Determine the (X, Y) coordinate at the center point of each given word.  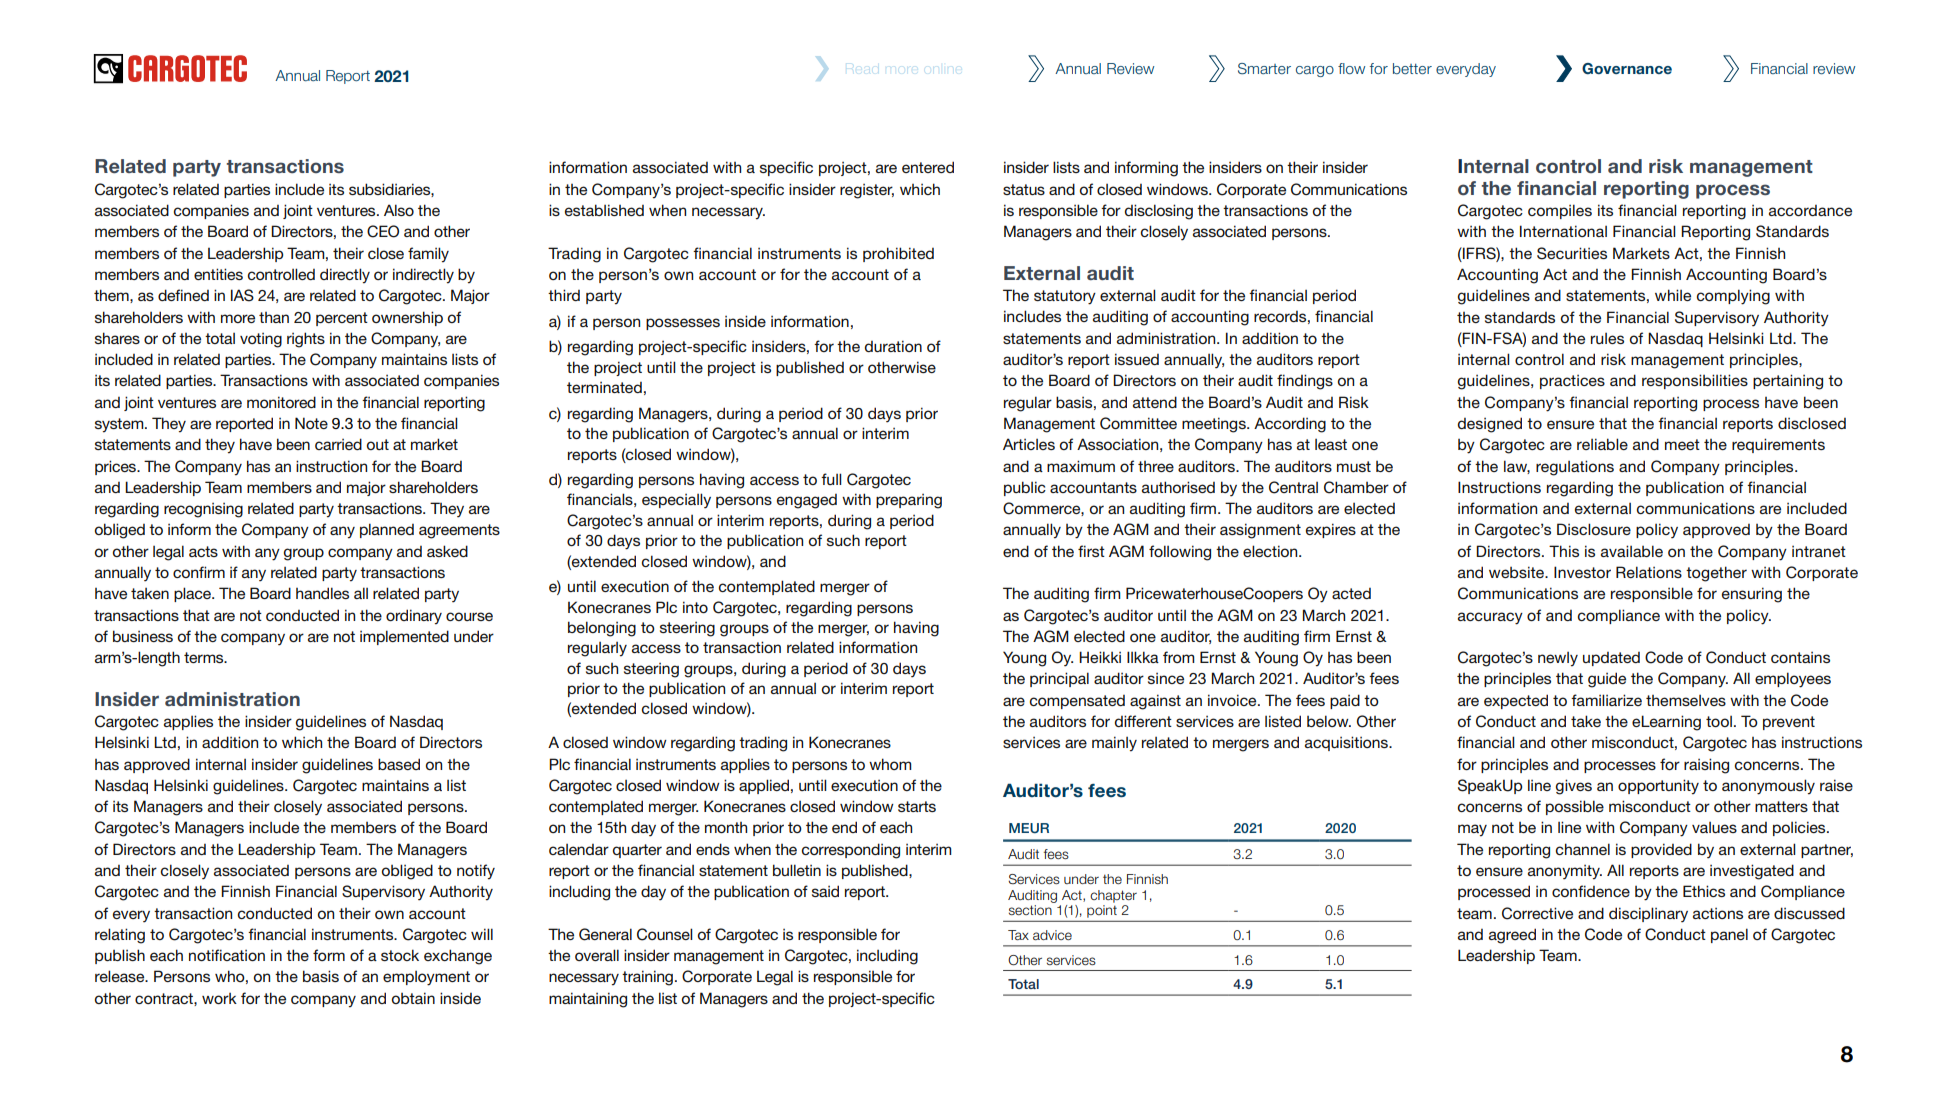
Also (399, 210)
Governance (1627, 69)
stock (400, 955)
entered (928, 167)
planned (387, 530)
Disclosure (1594, 529)
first (1091, 551)
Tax (1018, 935)
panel (1729, 935)
